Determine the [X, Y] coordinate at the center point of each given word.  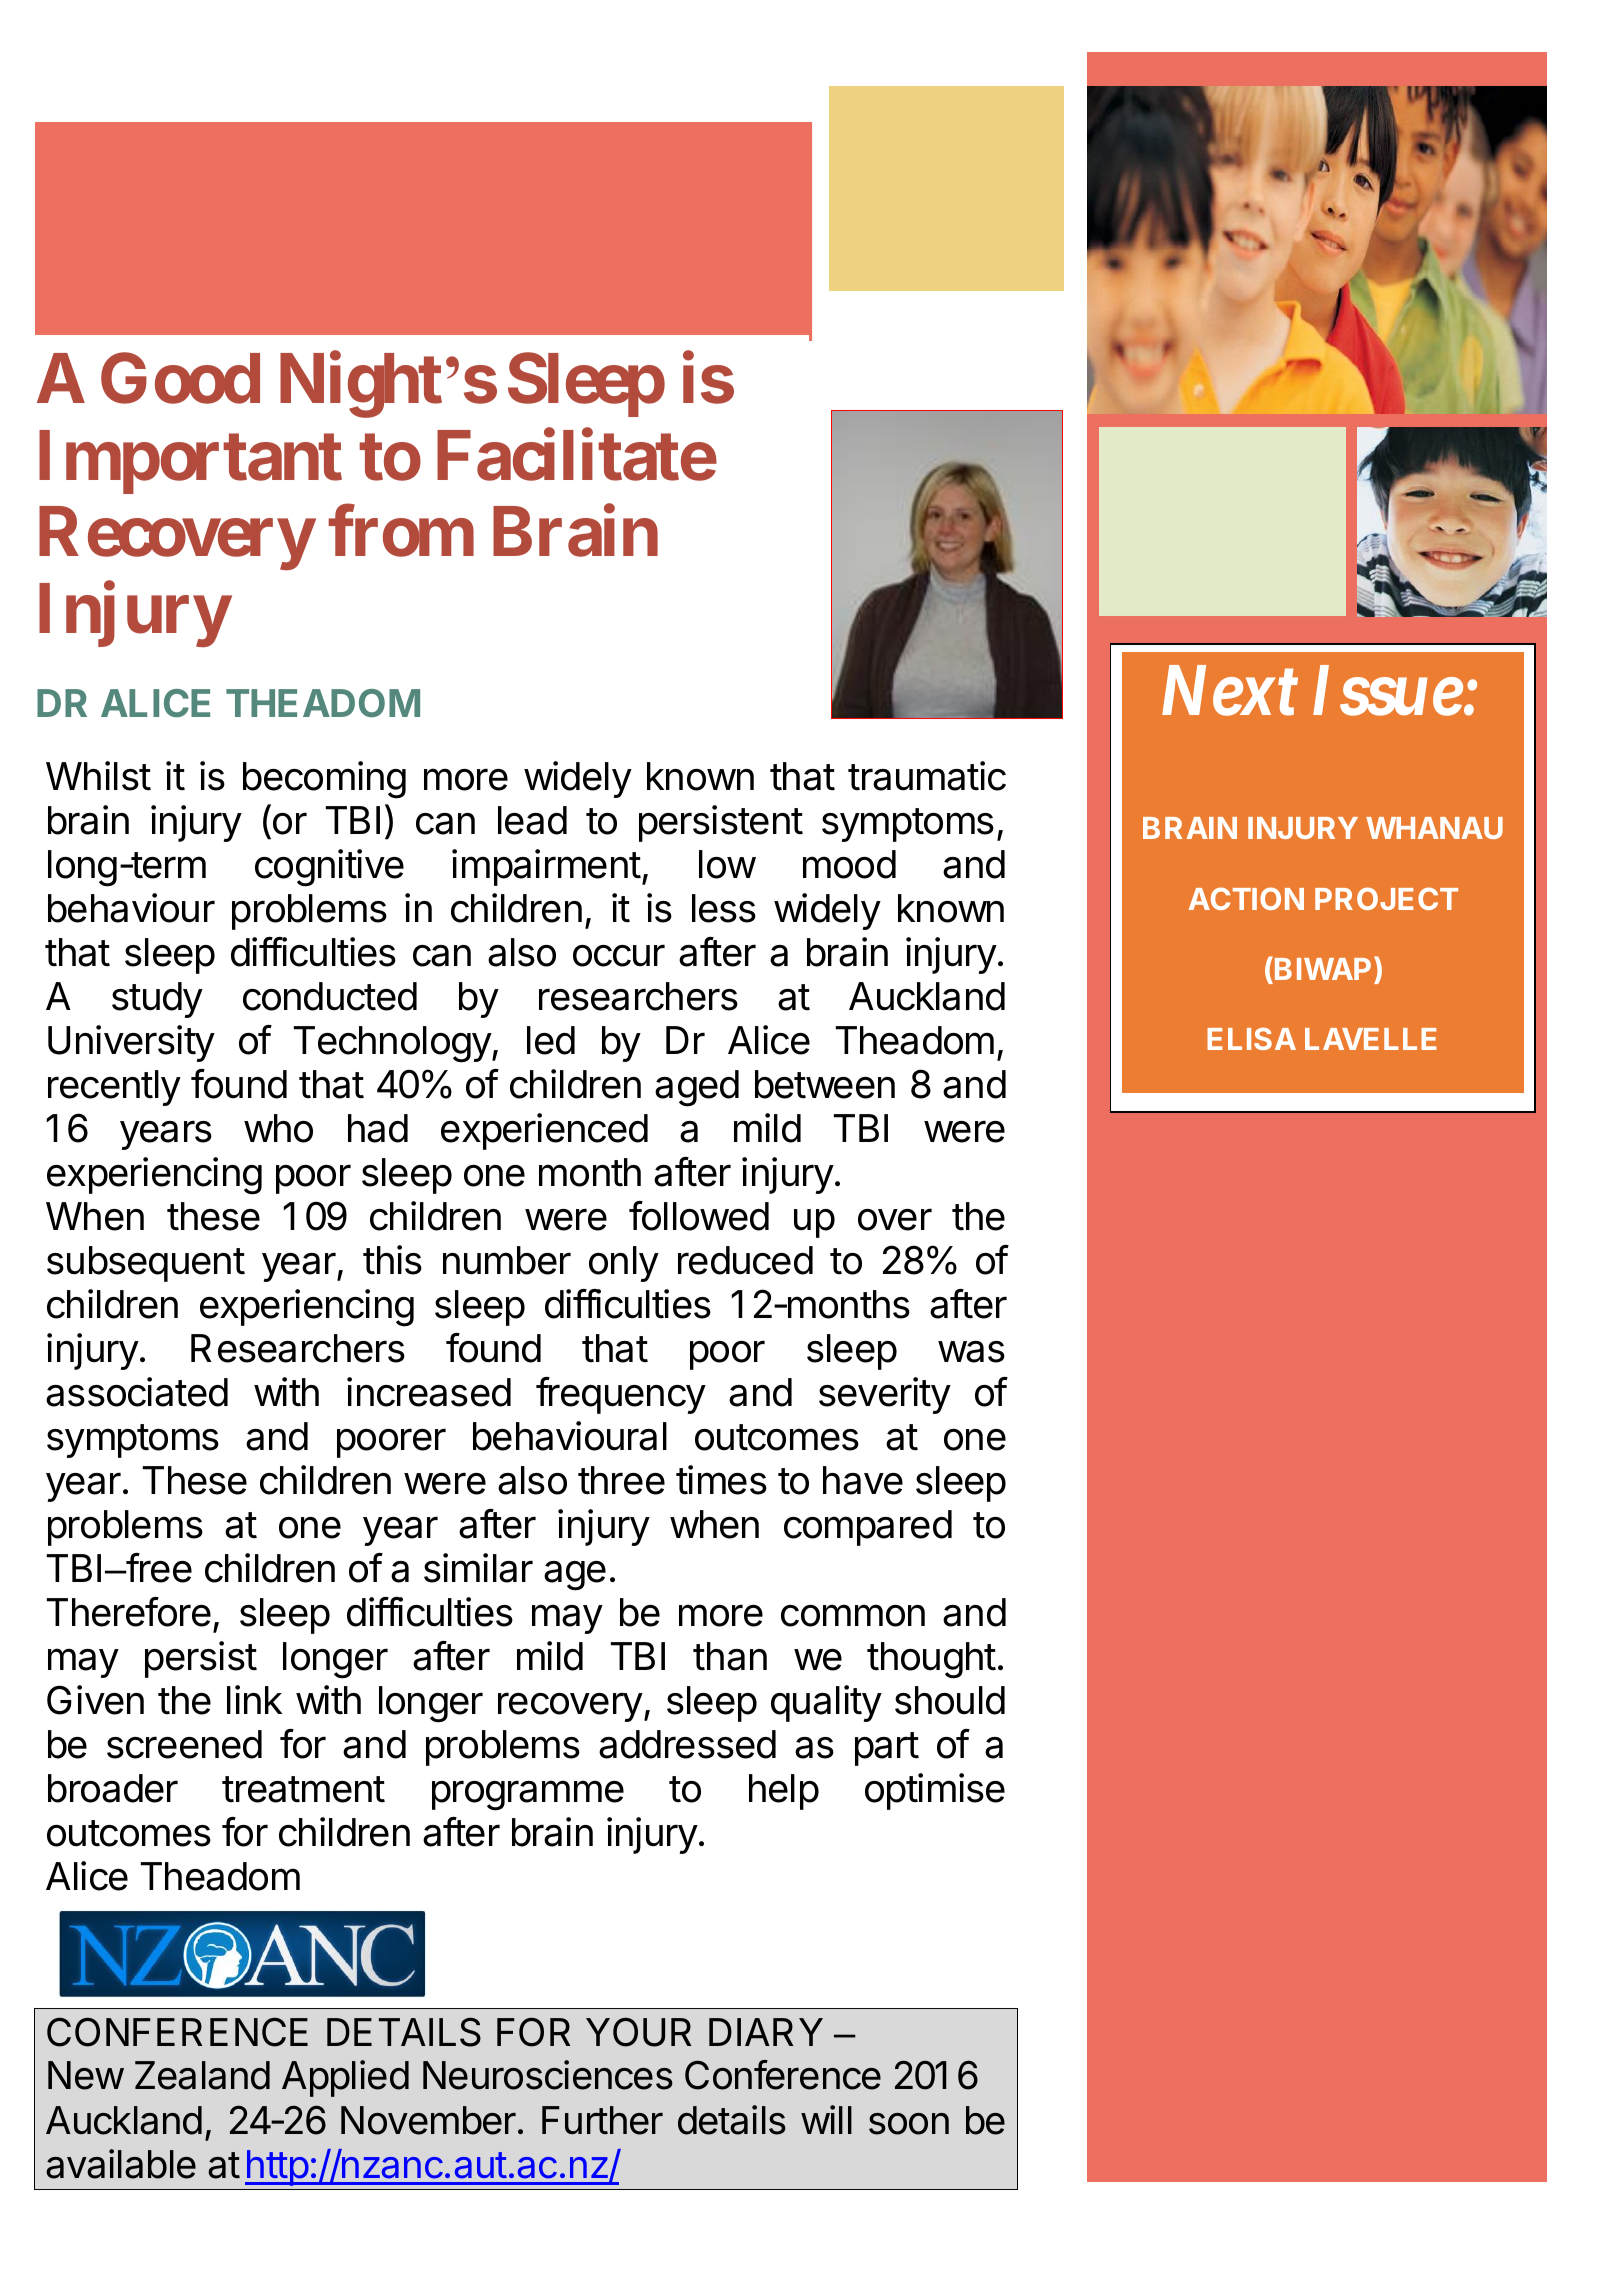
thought [931, 1660]
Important [190, 462]
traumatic [927, 776]
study [157, 1000]
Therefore [129, 1612]
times [721, 1480]
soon [909, 2124]
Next [1230, 691]
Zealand [202, 2075]
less [724, 908]
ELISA [1251, 1038]
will [826, 2119]
